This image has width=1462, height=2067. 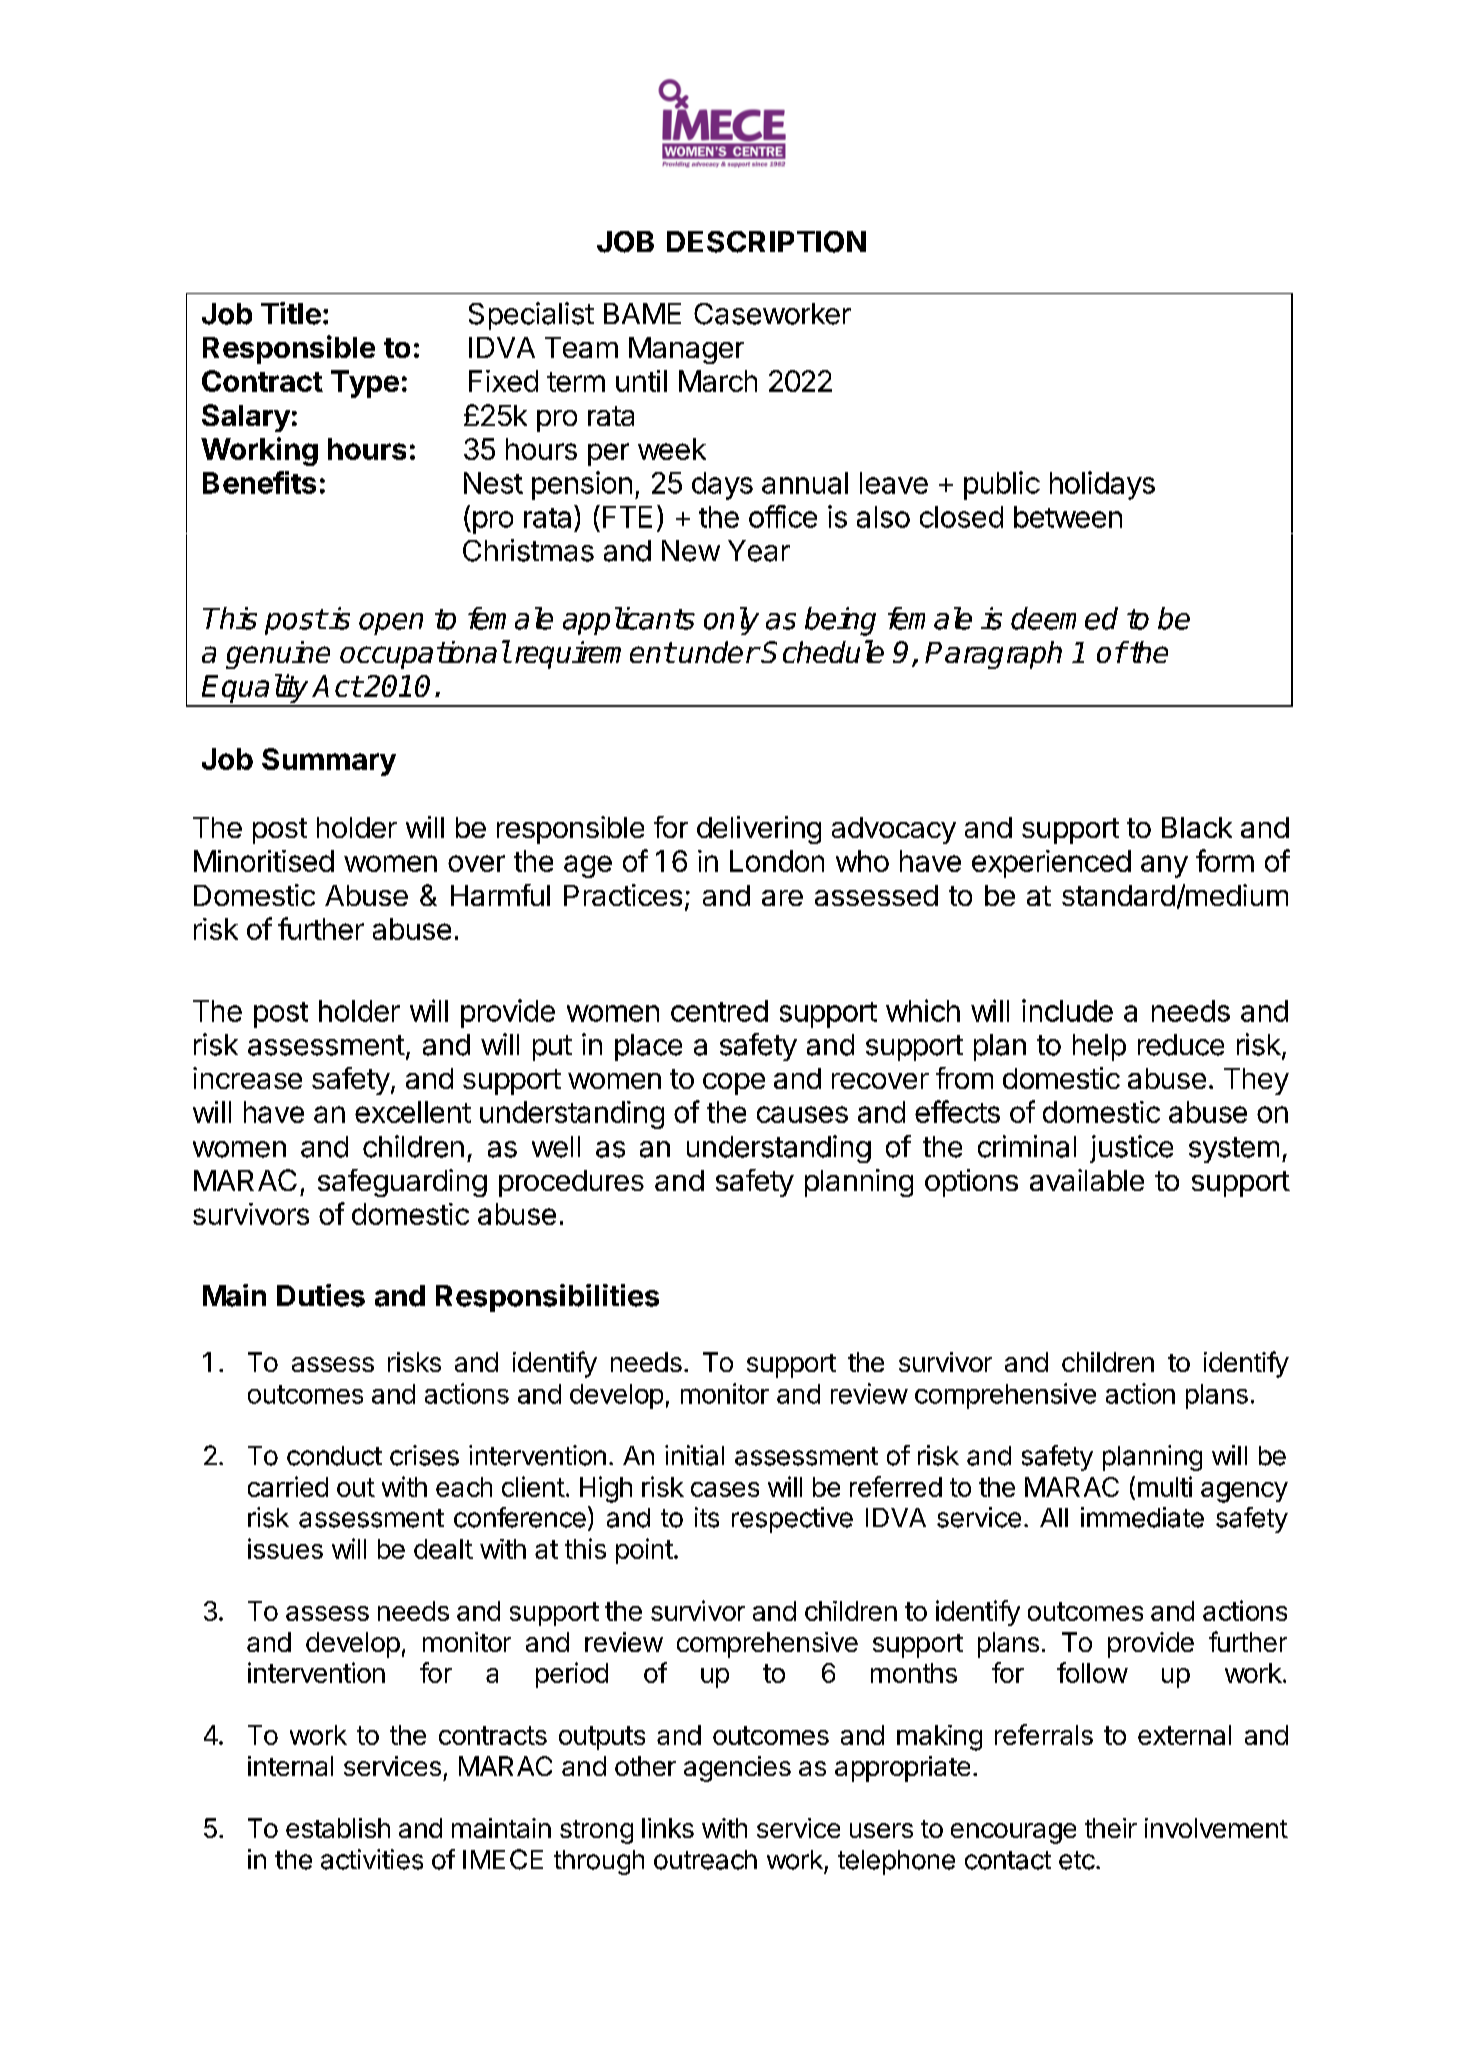 What do you see at coordinates (766, 242) in the image?
I see `DESCRIPTION` at bounding box center [766, 242].
